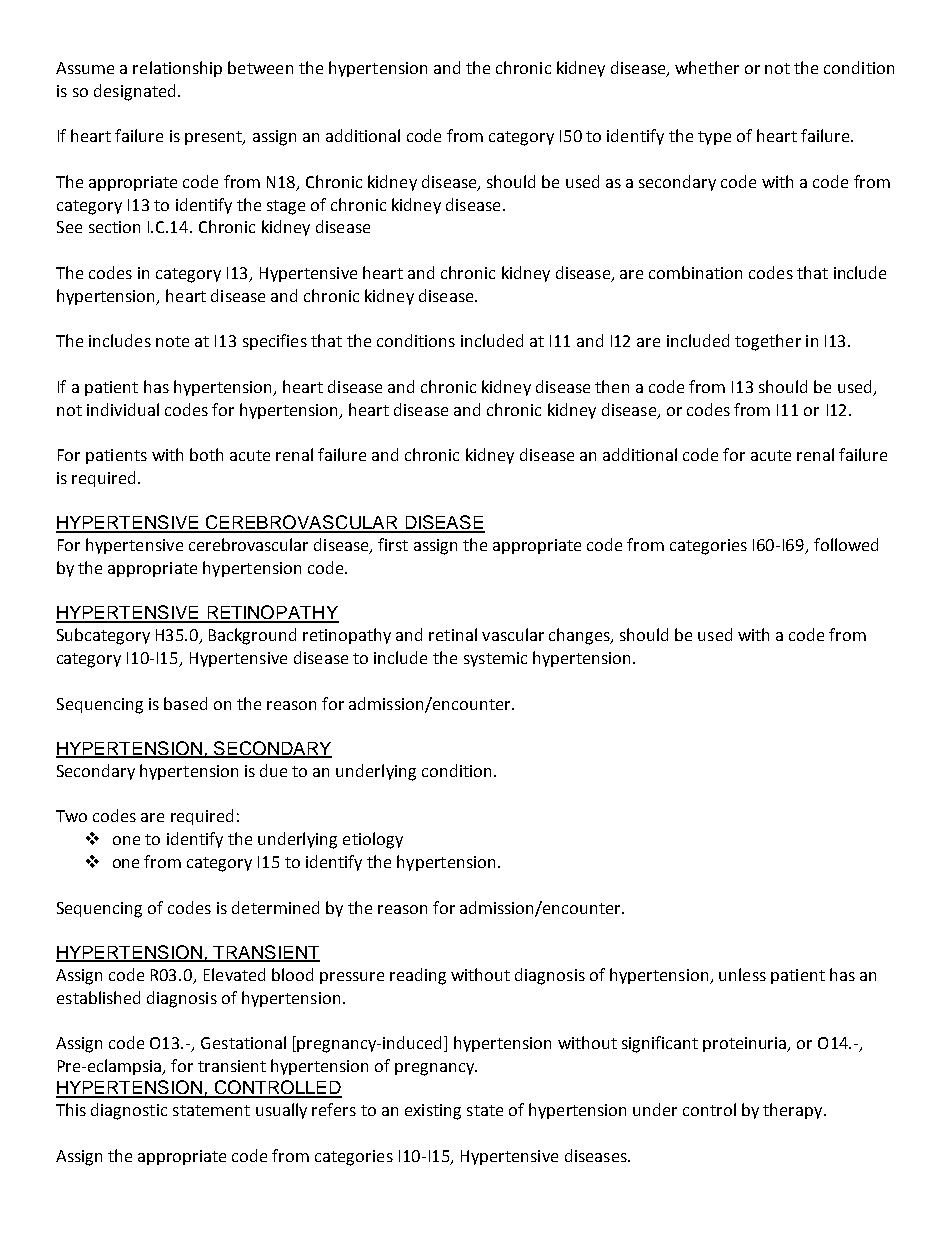 Image resolution: width=952 pixels, height=1233 pixels. What do you see at coordinates (746, 1044) in the document?
I see `proteinuria` at bounding box center [746, 1044].
